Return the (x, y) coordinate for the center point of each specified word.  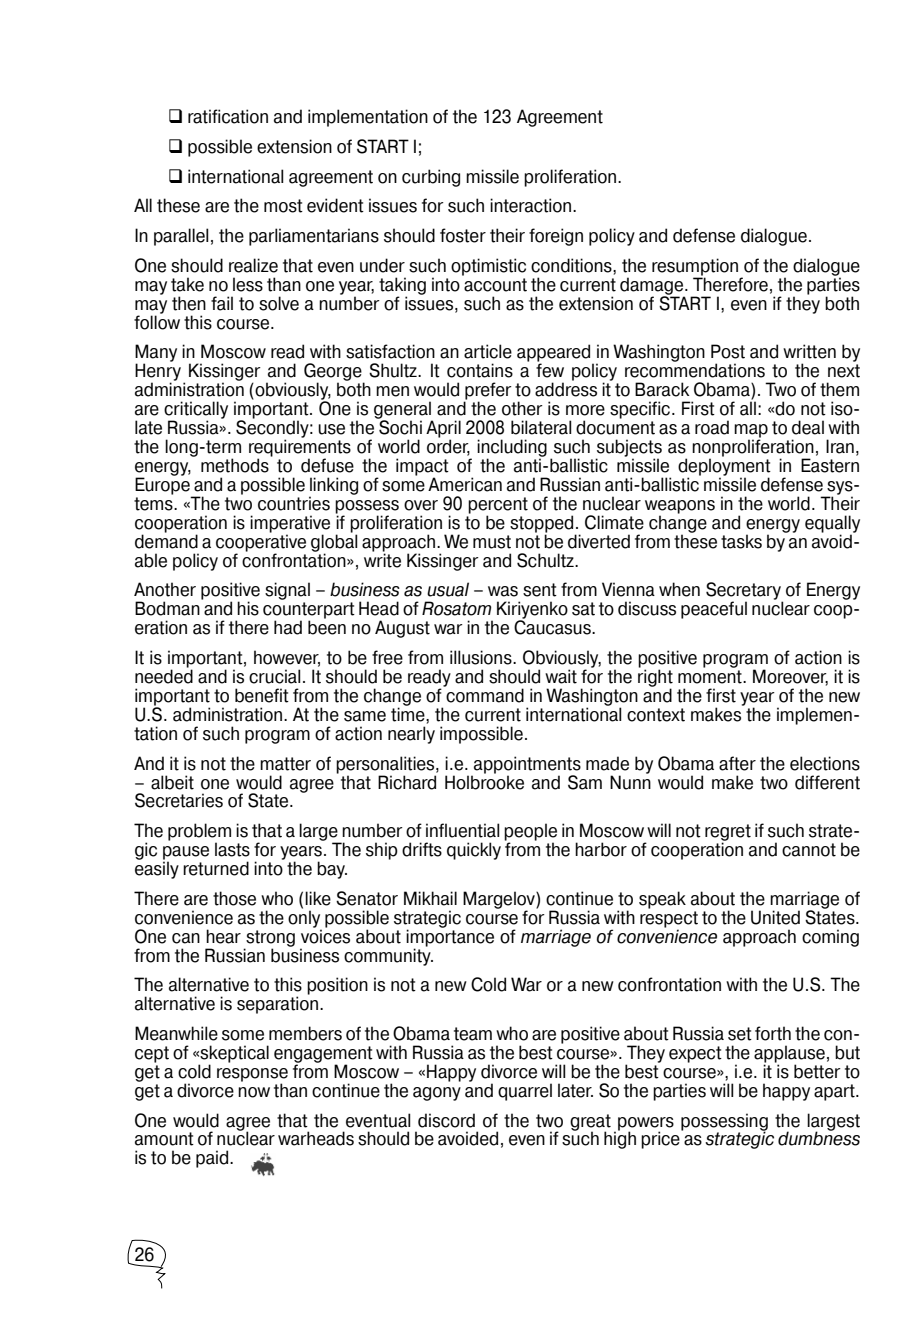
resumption (695, 268)
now (254, 1092)
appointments (526, 766)
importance (450, 938)
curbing (431, 178)
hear (223, 936)
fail (222, 303)
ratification (228, 116)
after (737, 763)
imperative (290, 525)
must (492, 542)
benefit (262, 695)
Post (728, 351)
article (488, 351)
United (775, 917)
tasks (741, 541)
